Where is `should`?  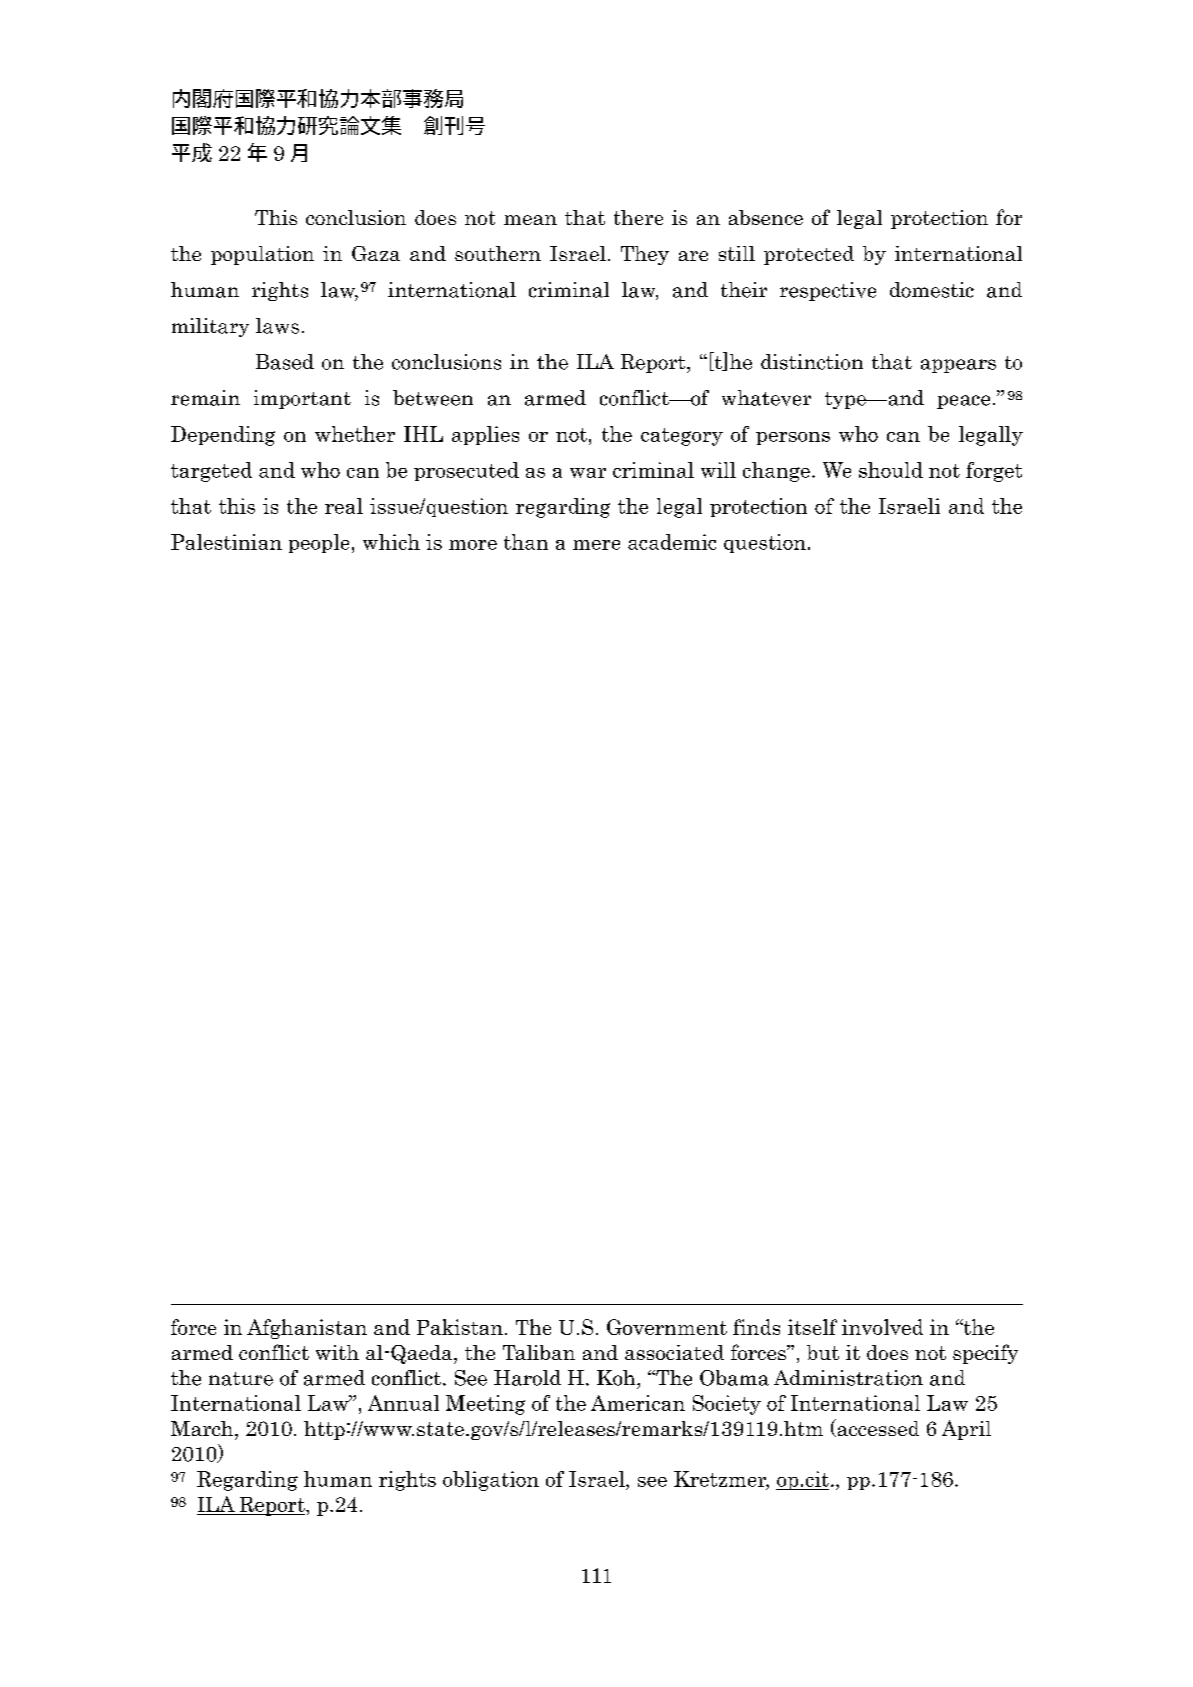
should is located at coordinates (891, 470).
